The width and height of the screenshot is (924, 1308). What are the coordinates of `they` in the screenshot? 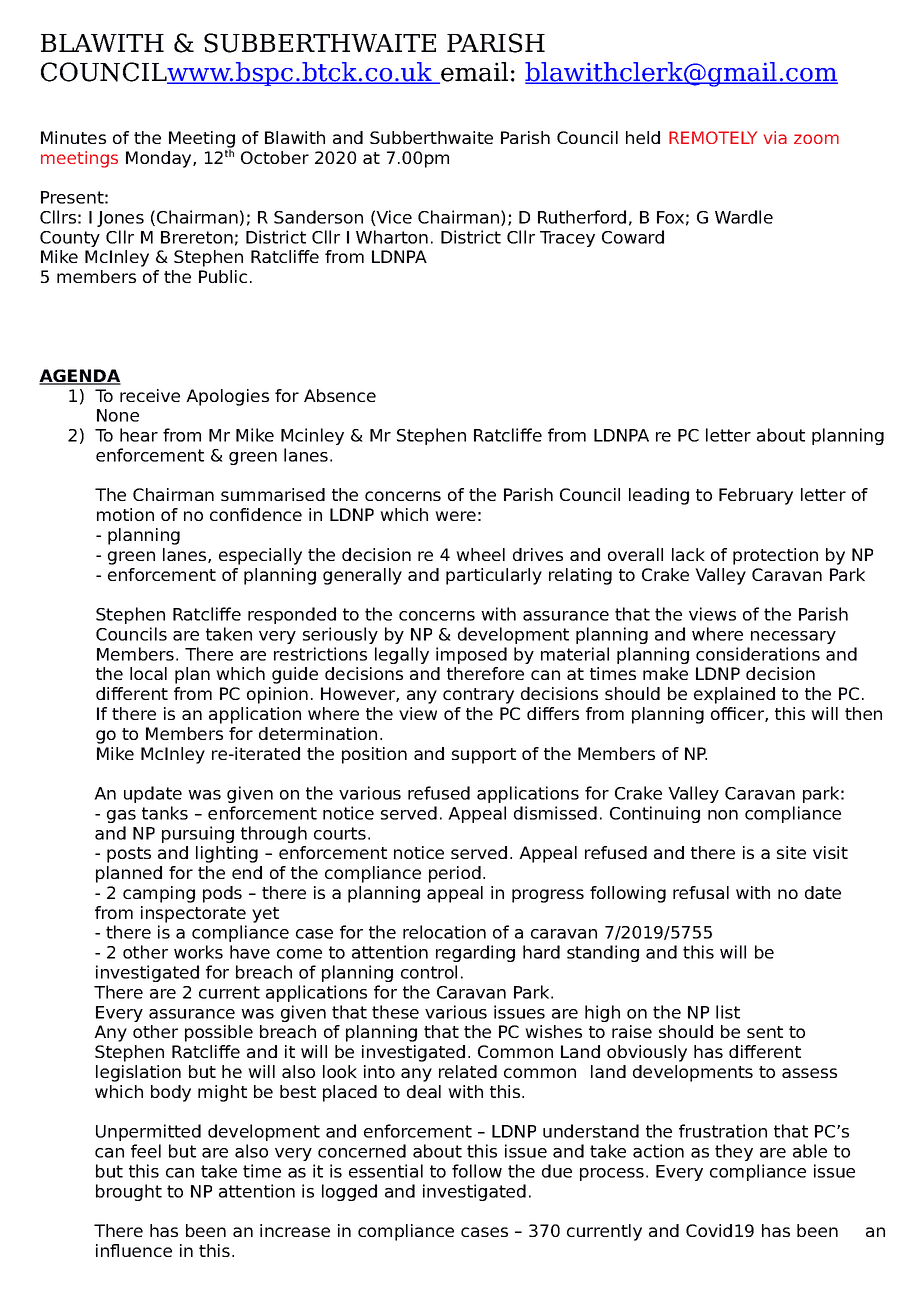 It's located at (734, 1152).
